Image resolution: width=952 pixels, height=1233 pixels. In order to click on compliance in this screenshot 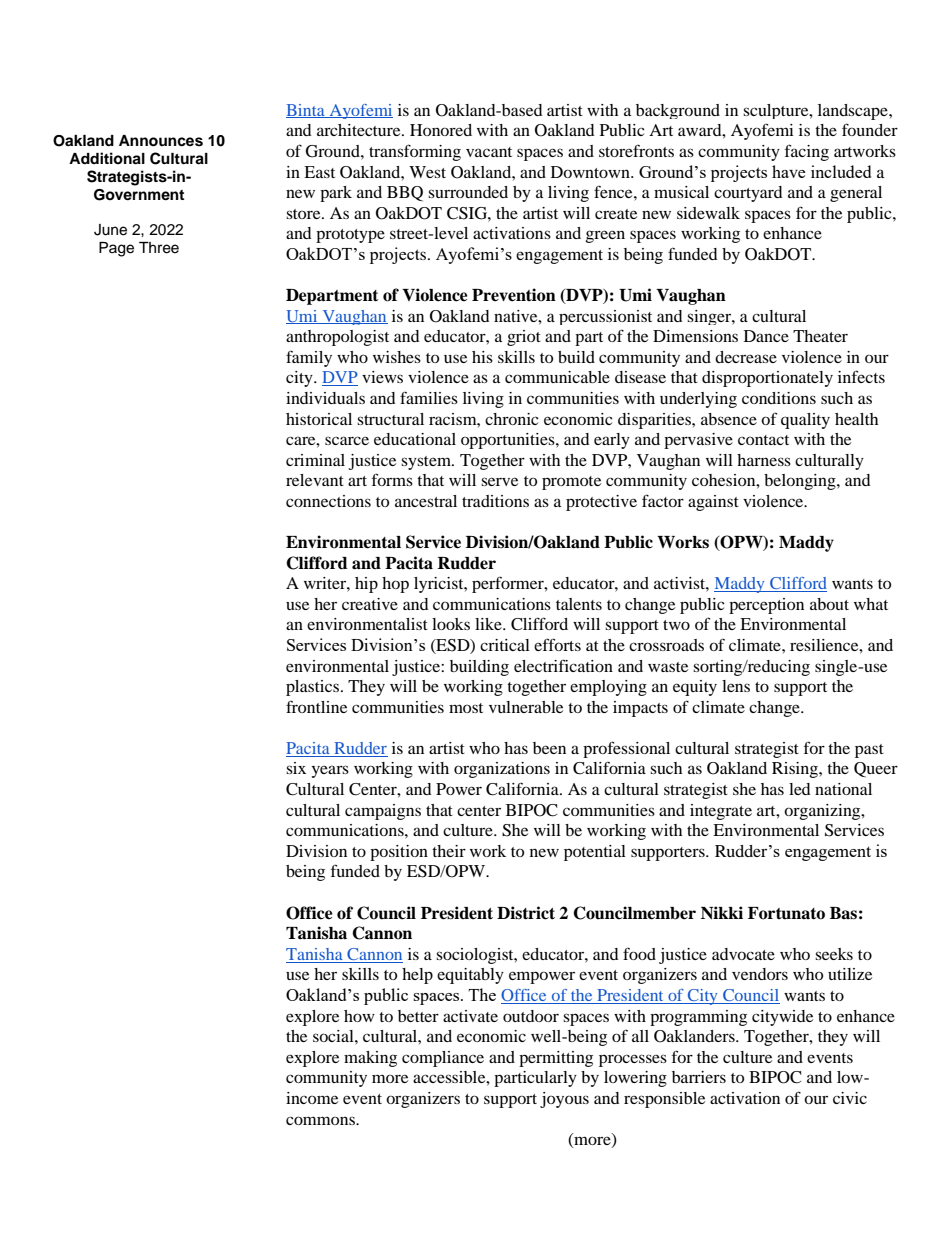, I will do `click(443, 1059)`.
